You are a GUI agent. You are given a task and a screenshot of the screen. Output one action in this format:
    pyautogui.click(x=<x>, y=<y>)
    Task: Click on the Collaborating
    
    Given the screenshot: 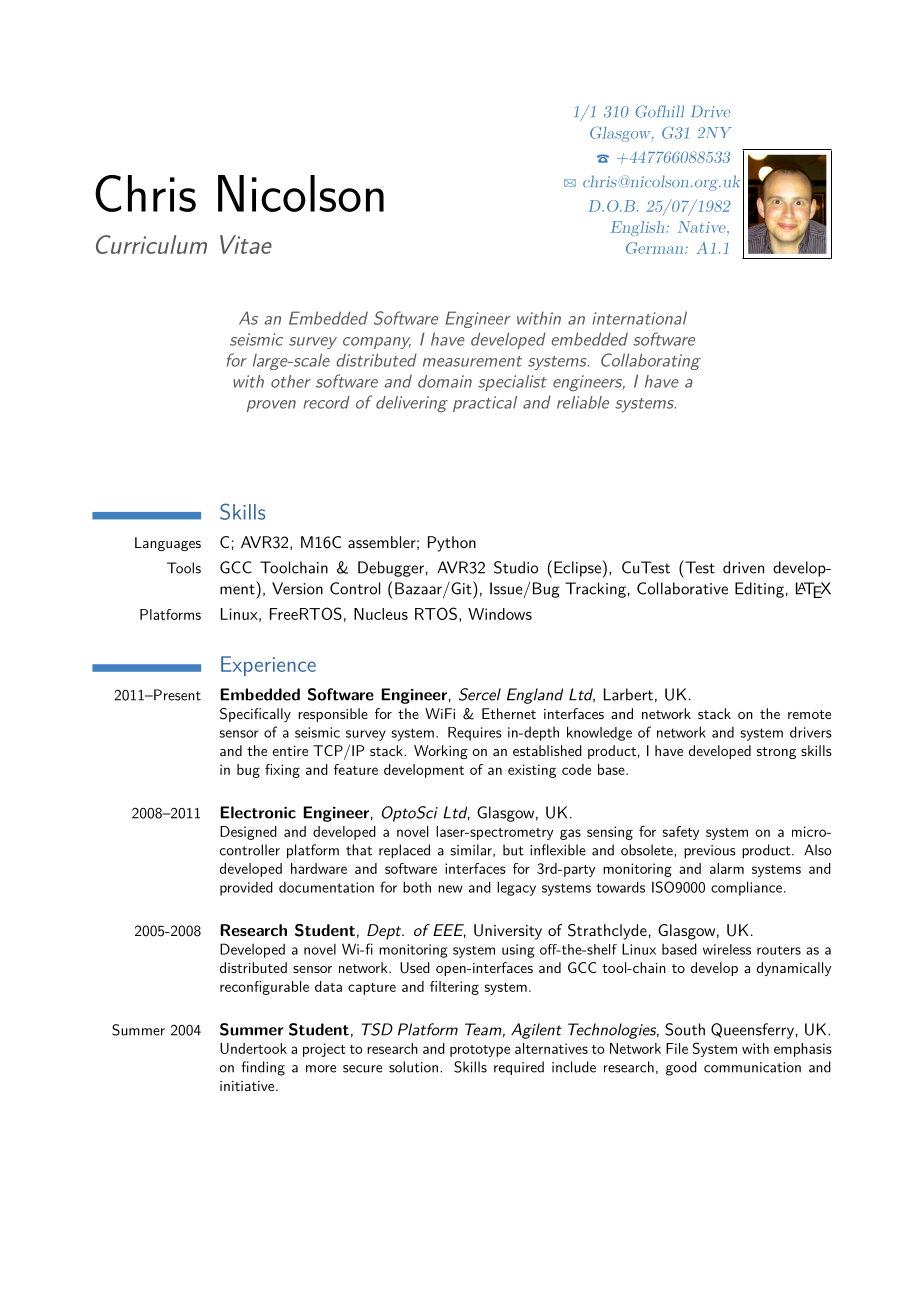 What is the action you would take?
    pyautogui.click(x=651, y=361)
